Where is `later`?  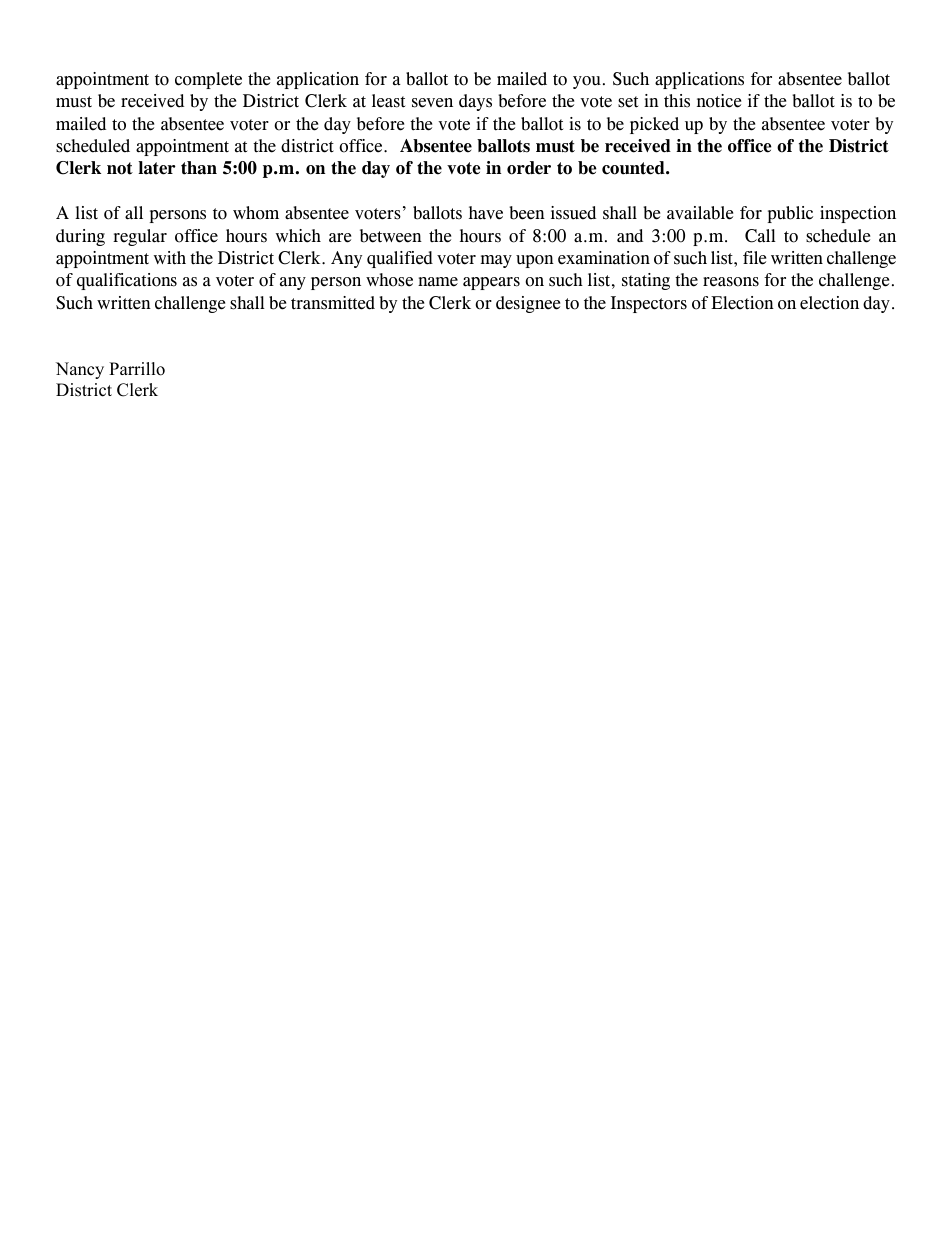 later is located at coordinates (157, 168).
